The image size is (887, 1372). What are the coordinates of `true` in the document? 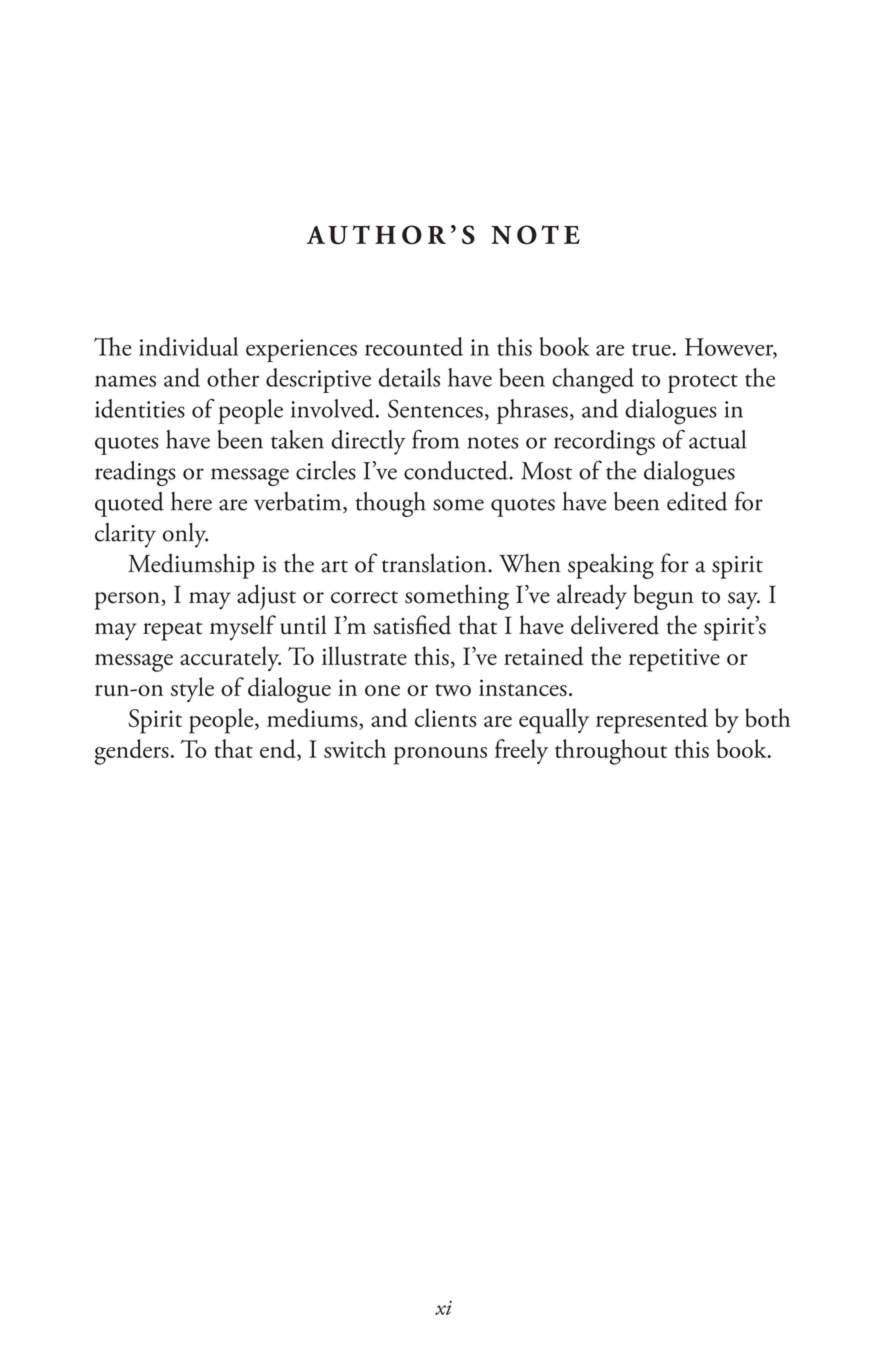 It's located at (651, 349).
